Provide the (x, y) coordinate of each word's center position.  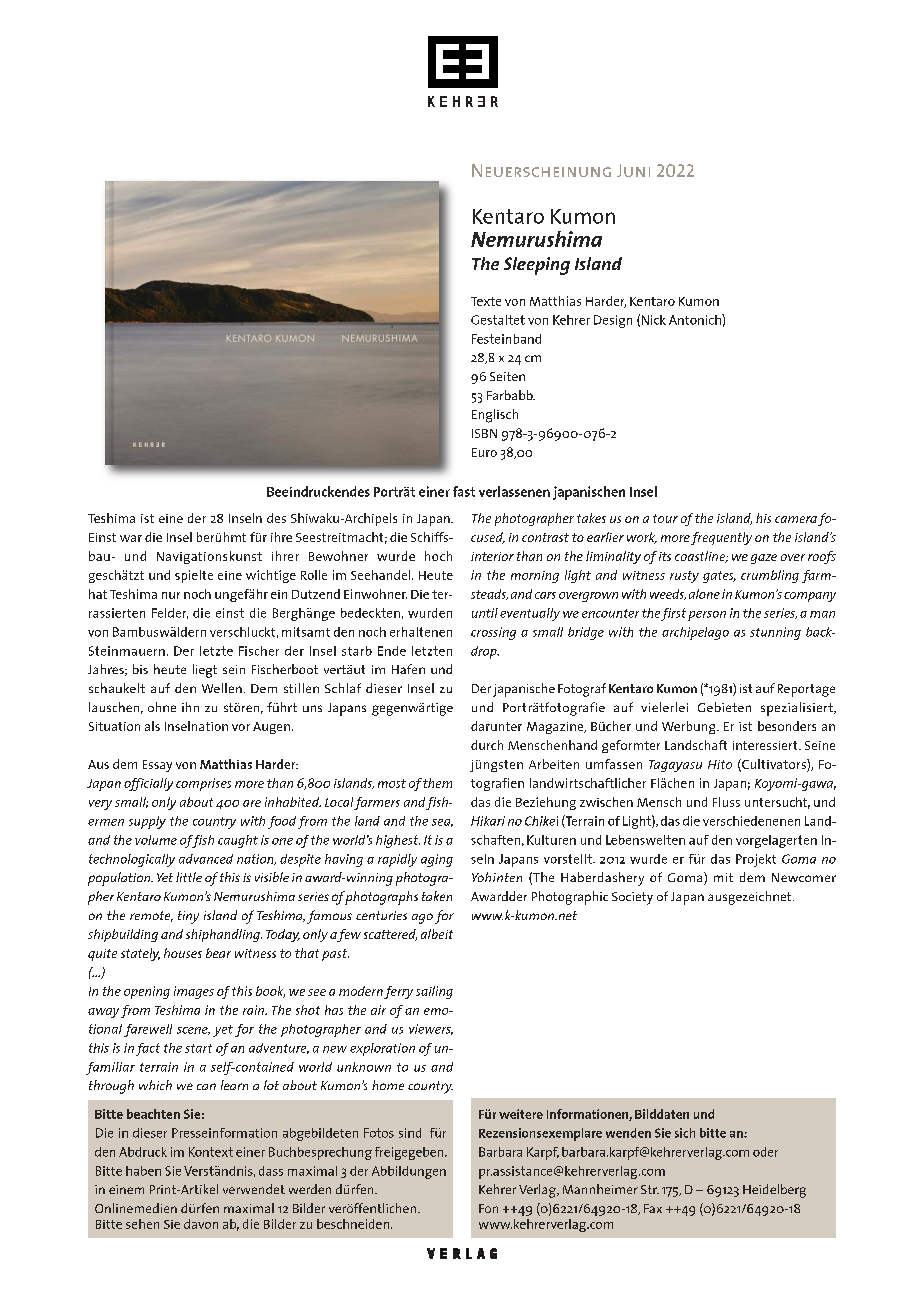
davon (201, 1224)
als (152, 726)
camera (797, 521)
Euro (484, 452)
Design (613, 321)
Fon (488, 1208)
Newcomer (804, 877)
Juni (633, 170)
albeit (437, 934)
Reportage (806, 690)
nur (171, 595)
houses (183, 953)
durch (487, 745)
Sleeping (537, 266)
